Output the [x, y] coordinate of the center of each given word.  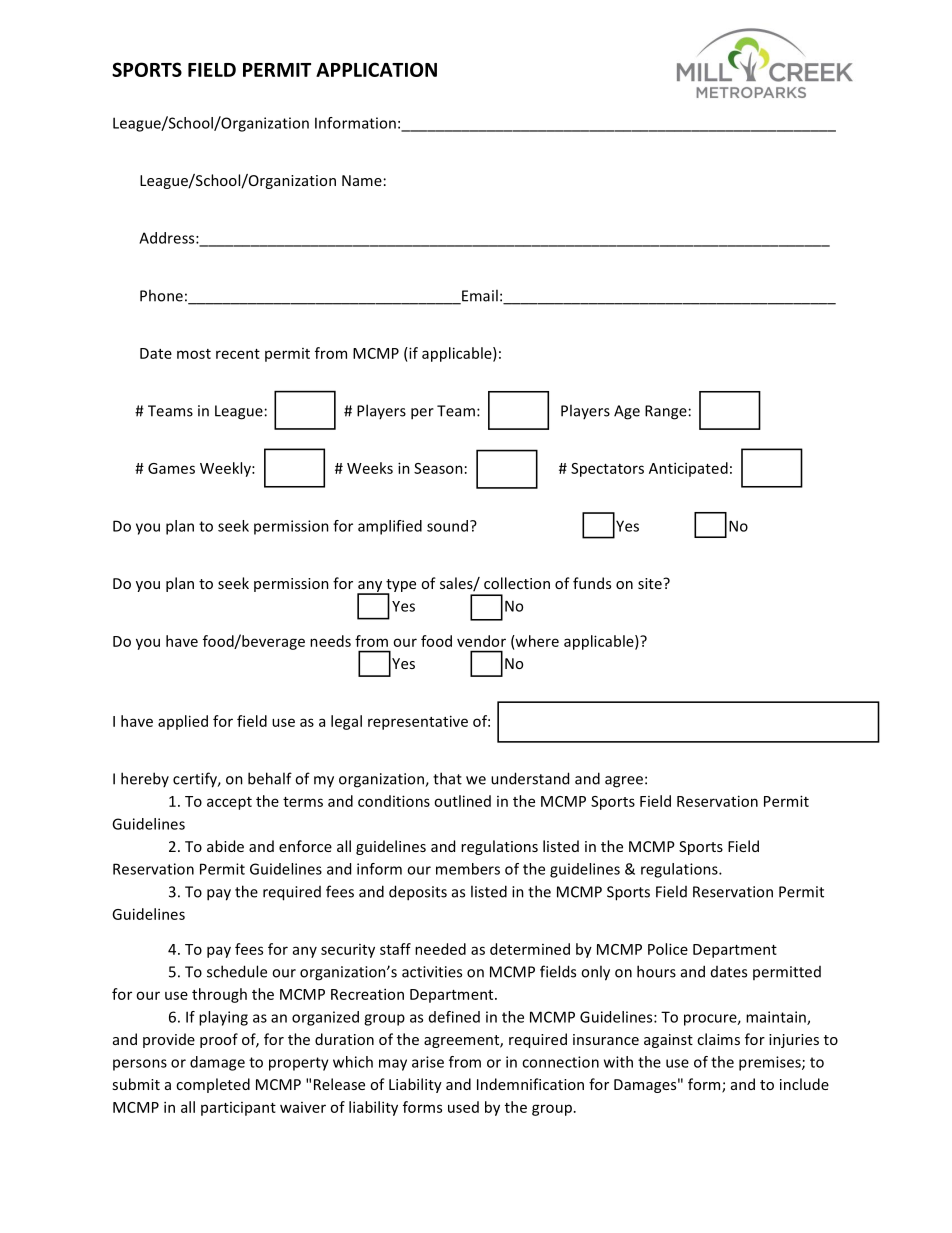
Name [362, 180]
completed [213, 1085]
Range [666, 412]
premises [771, 1063]
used [463, 1107]
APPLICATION [376, 69]
